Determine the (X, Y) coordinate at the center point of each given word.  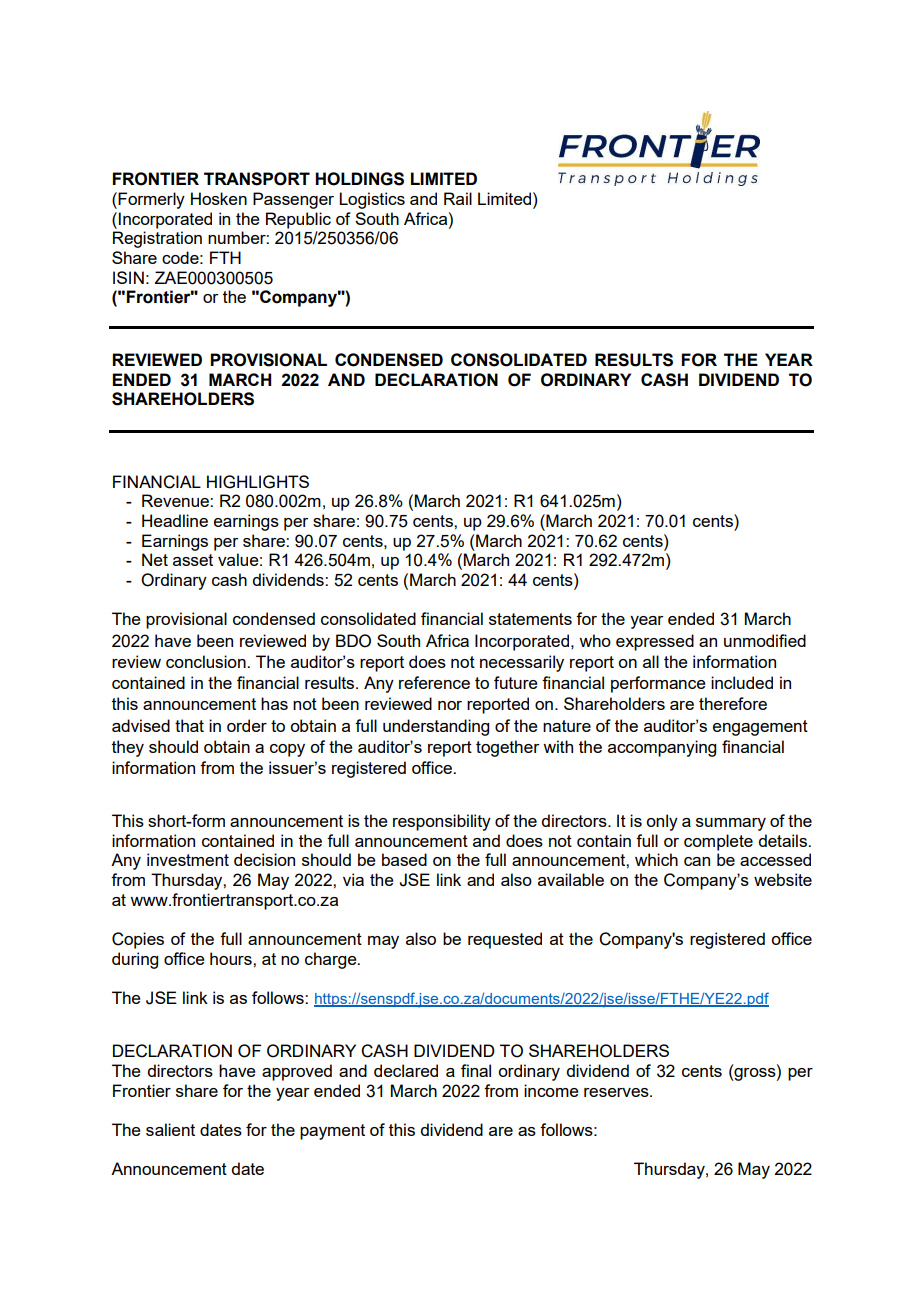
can (697, 861)
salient (170, 1129)
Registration (157, 239)
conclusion (207, 661)
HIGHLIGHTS (258, 482)
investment (188, 859)
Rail (458, 198)
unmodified (765, 640)
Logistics (372, 200)
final (476, 1070)
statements (530, 619)
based (404, 859)
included (742, 682)
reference (434, 682)
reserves (617, 1092)
